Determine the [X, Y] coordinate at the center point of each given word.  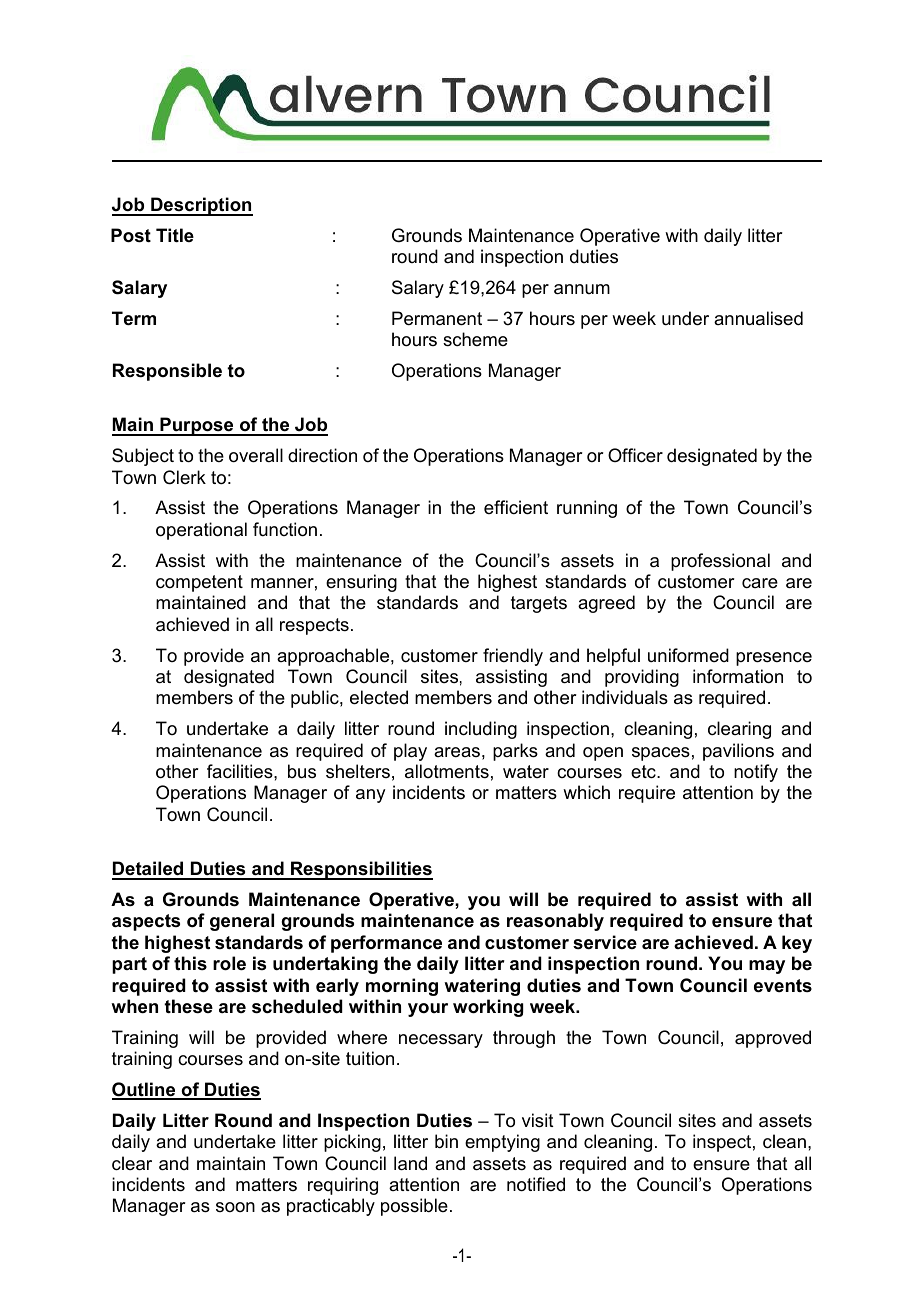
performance [386, 944]
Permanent [437, 318]
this [190, 963]
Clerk [184, 477]
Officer [635, 455]
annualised [758, 318]
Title [175, 235]
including [481, 730]
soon [235, 1207]
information [738, 676]
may [767, 967]
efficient [516, 507]
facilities [241, 771]
